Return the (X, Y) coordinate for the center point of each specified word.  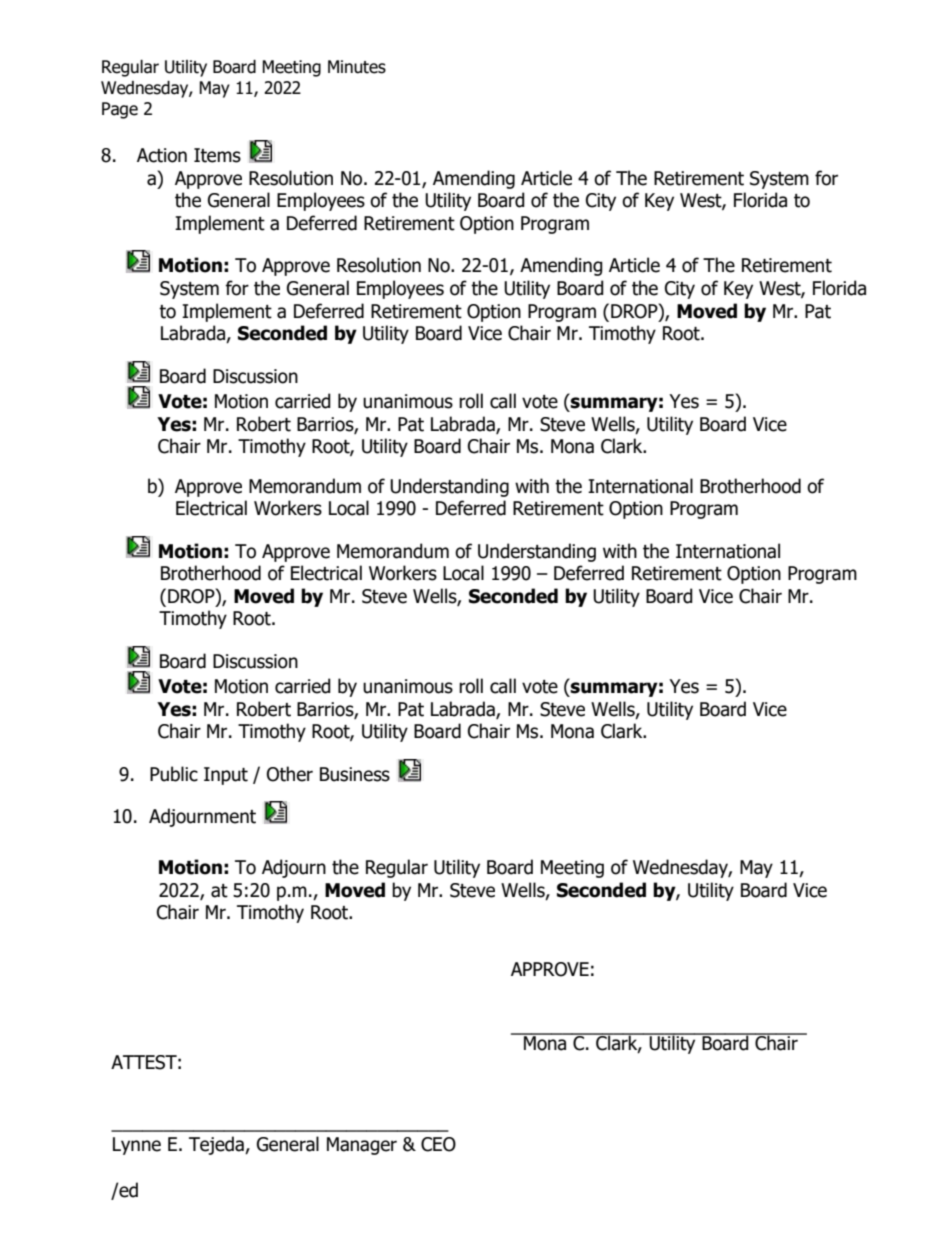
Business (355, 774)
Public (174, 774)
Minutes (357, 67)
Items (217, 155)
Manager (362, 1146)
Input (226, 776)
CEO (438, 1144)
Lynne (137, 1146)
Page (120, 110)
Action (162, 155)
